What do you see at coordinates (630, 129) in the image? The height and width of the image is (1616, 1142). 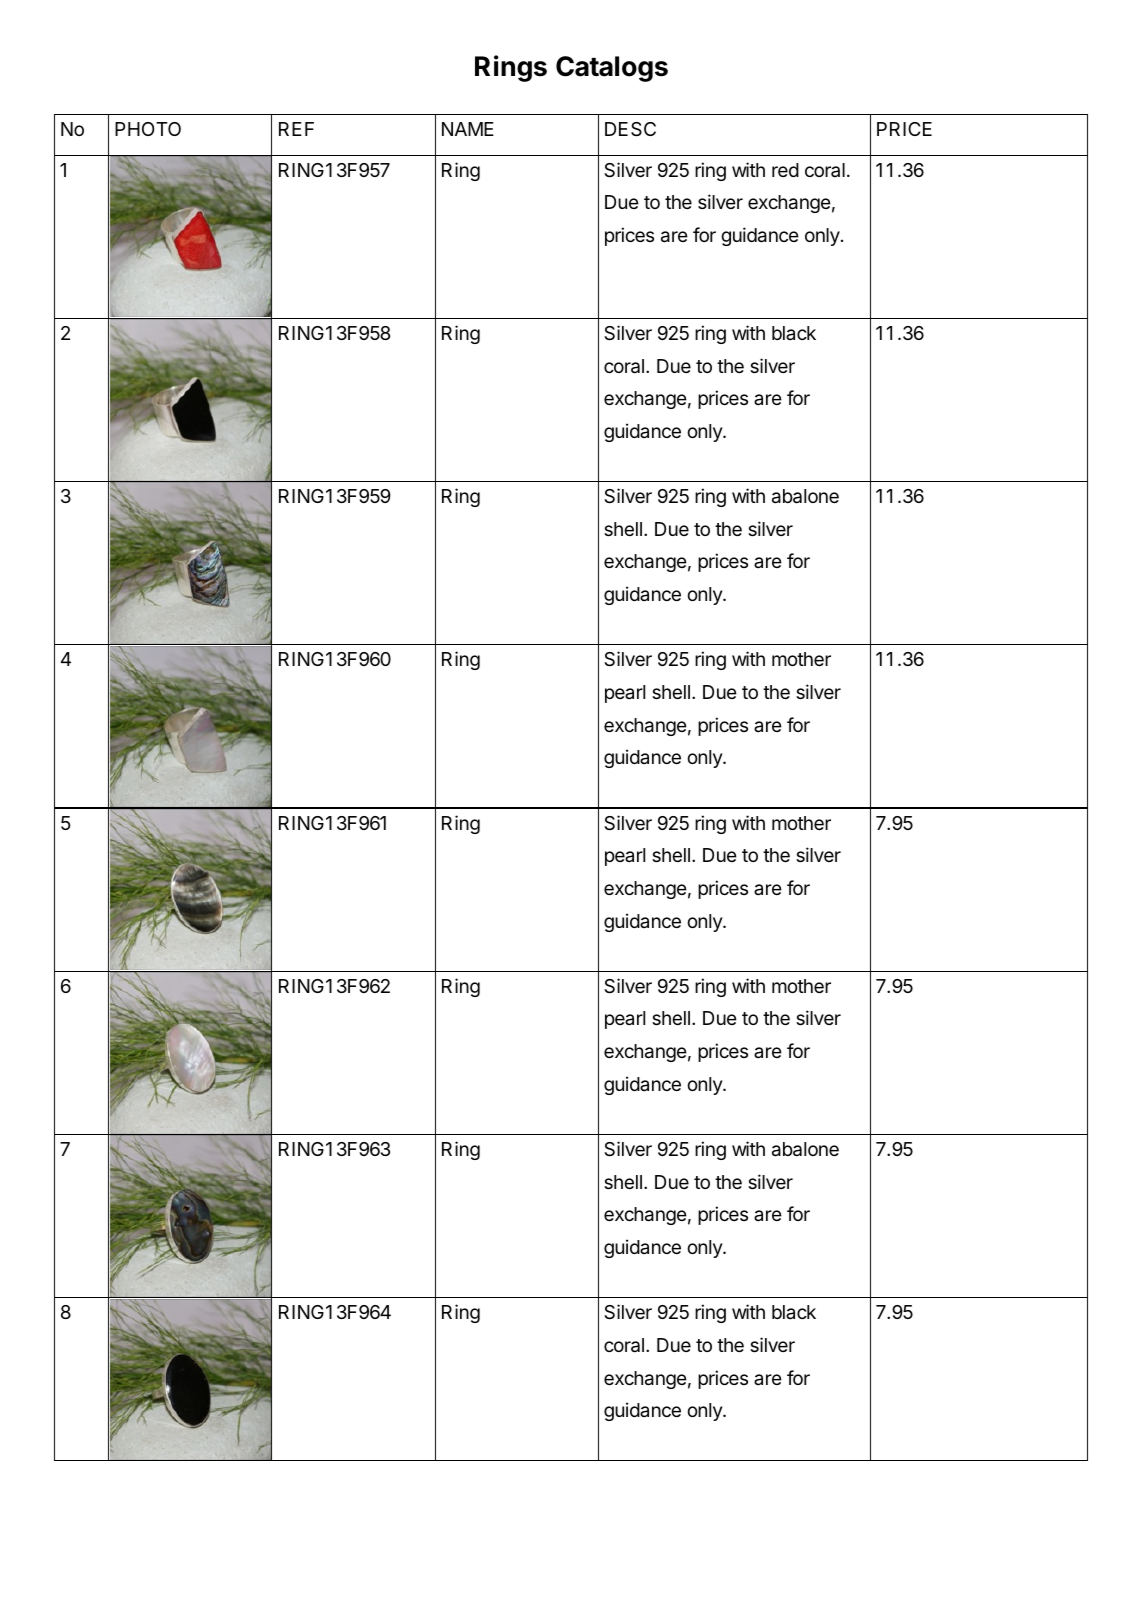 I see `DESC` at bounding box center [630, 129].
